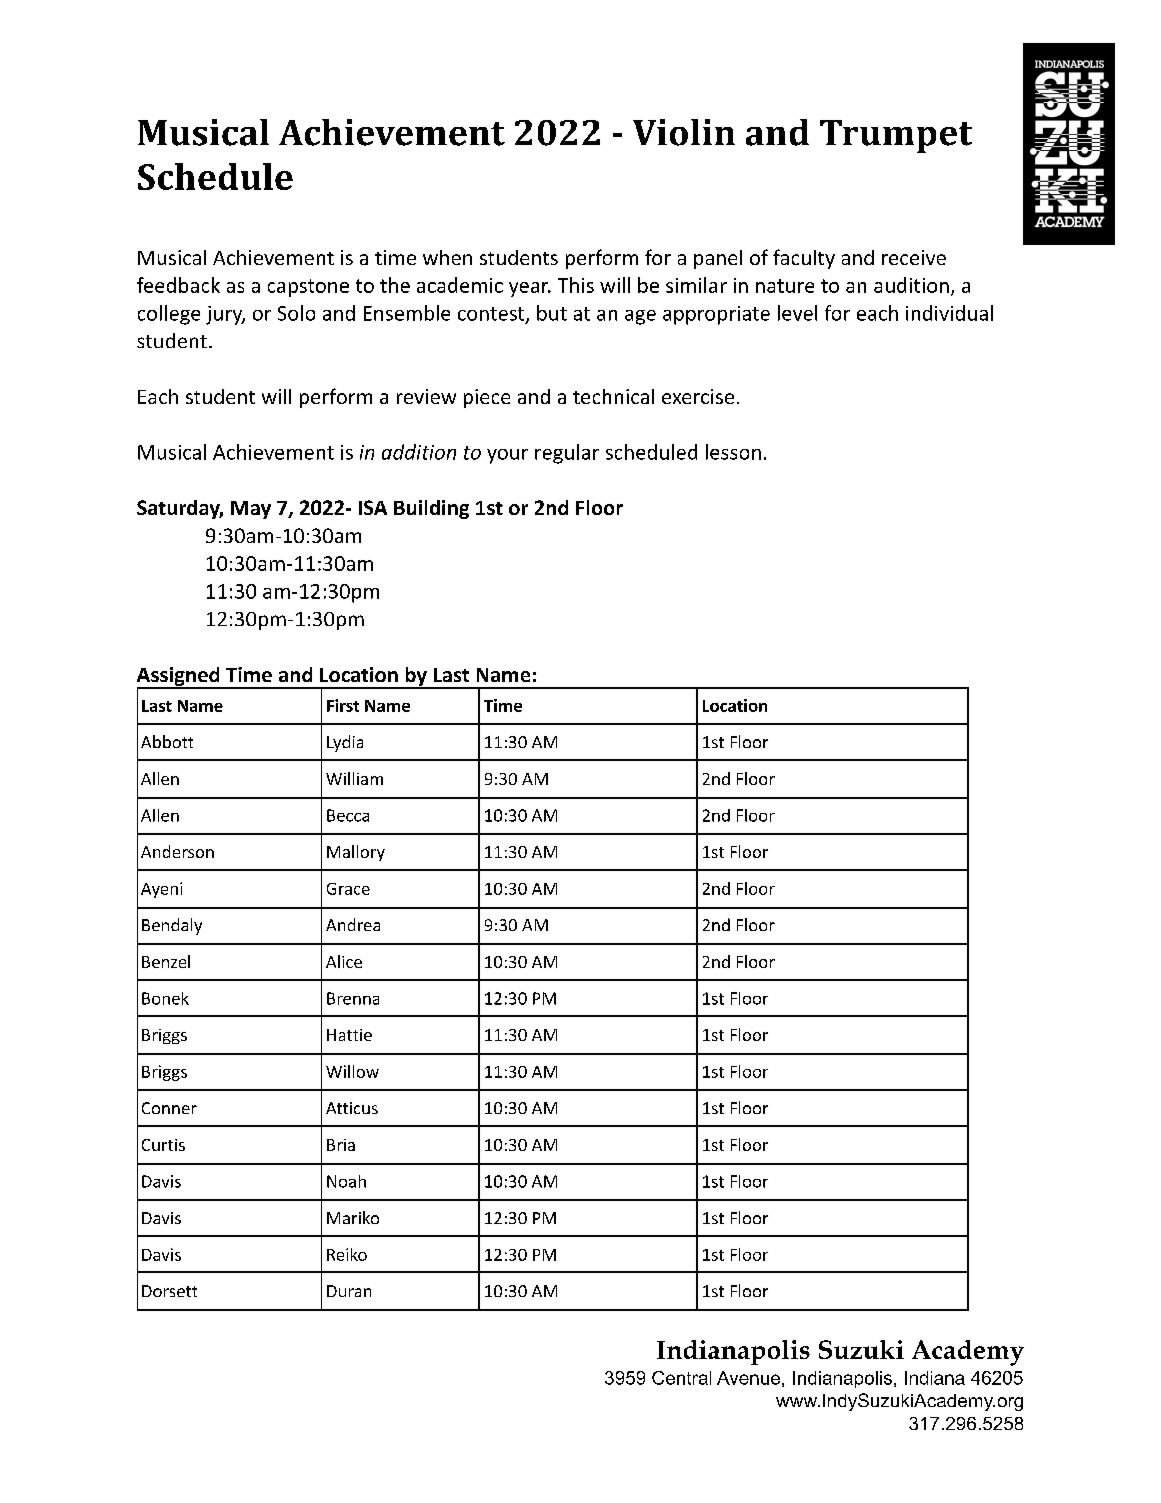 The width and height of the screenshot is (1161, 1503). Describe the element at coordinates (431, 509) in the screenshot. I see `Building` at that location.
